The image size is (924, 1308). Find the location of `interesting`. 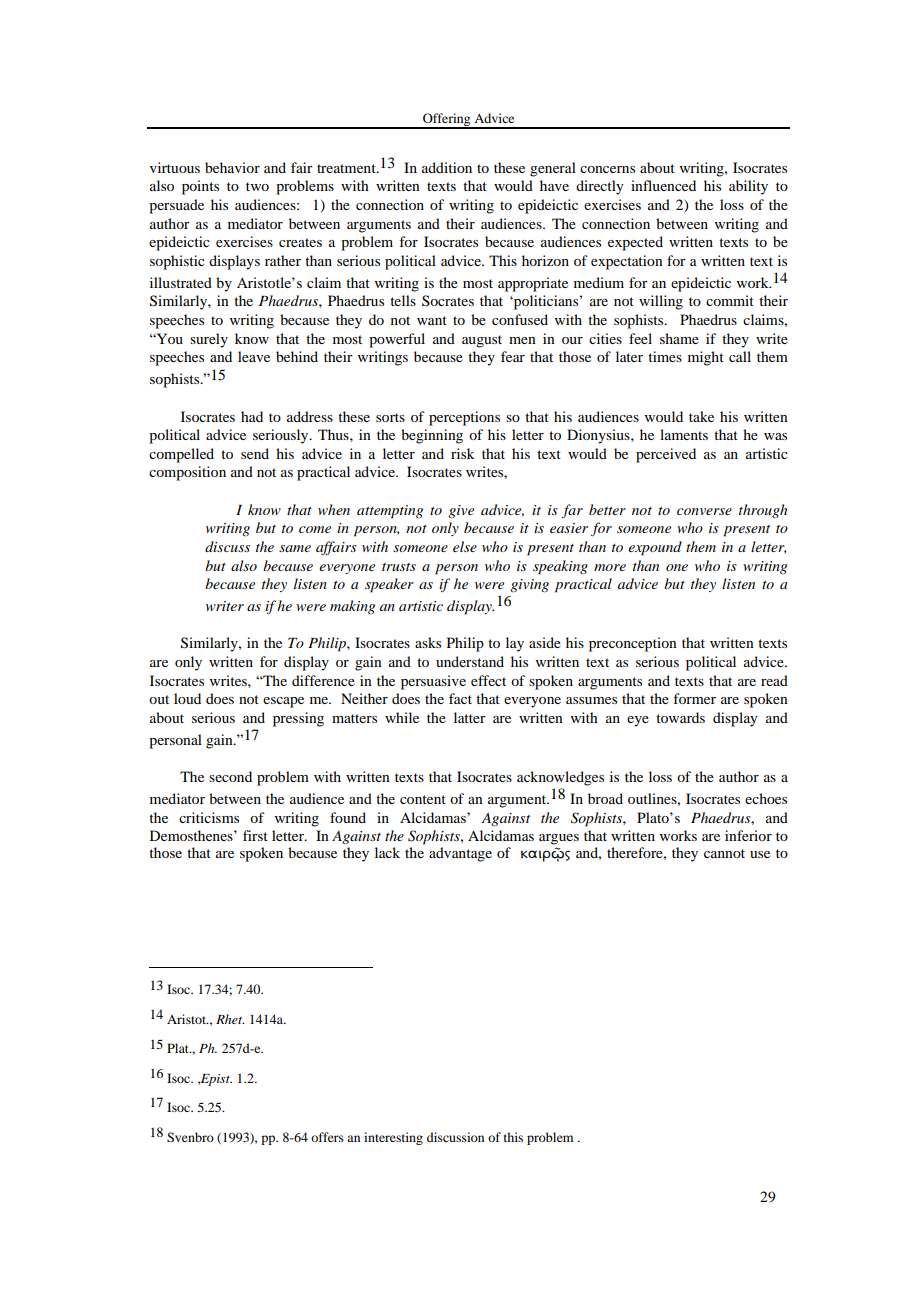

interesting is located at coordinates (393, 1138).
